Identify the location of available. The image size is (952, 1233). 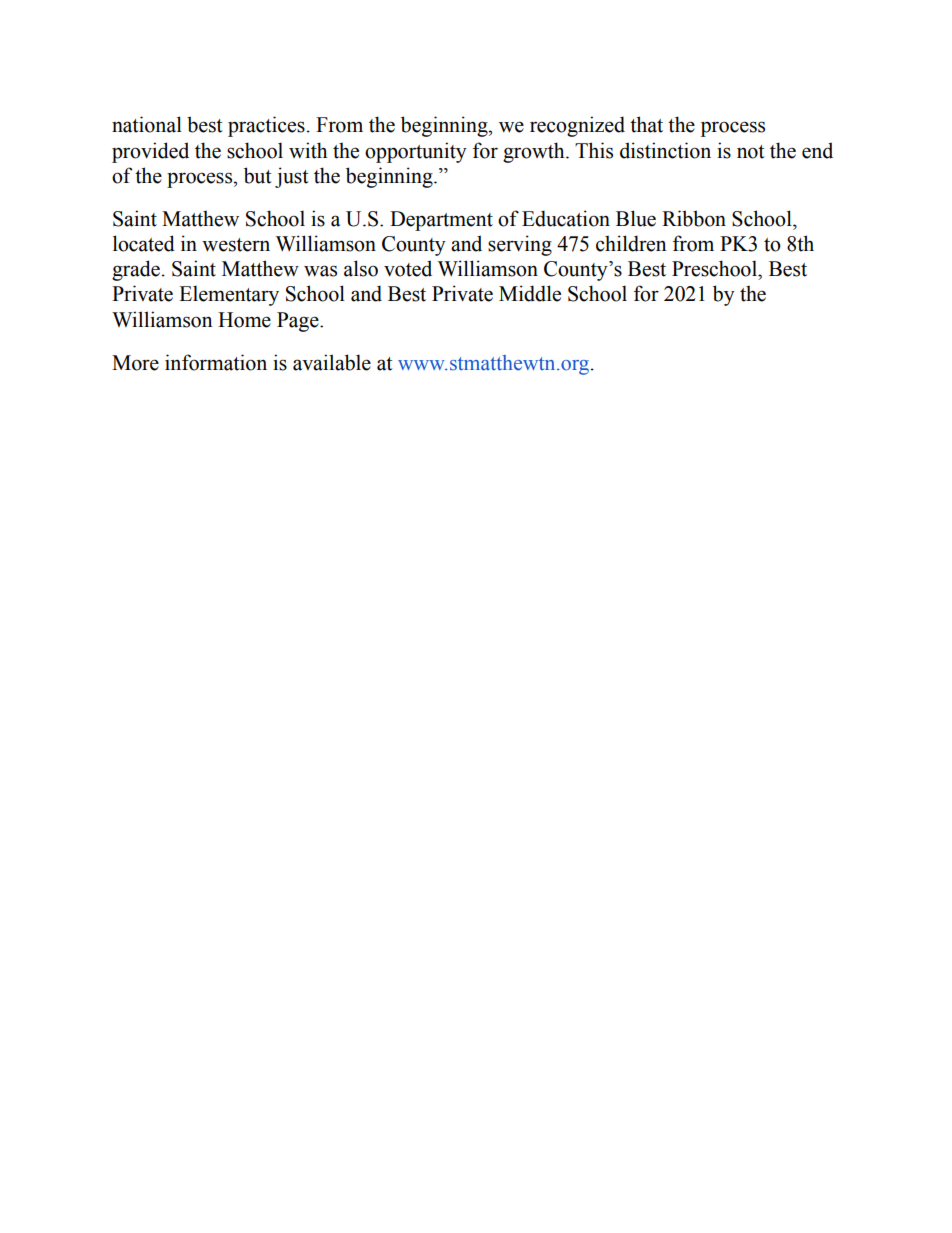
(332, 362).
